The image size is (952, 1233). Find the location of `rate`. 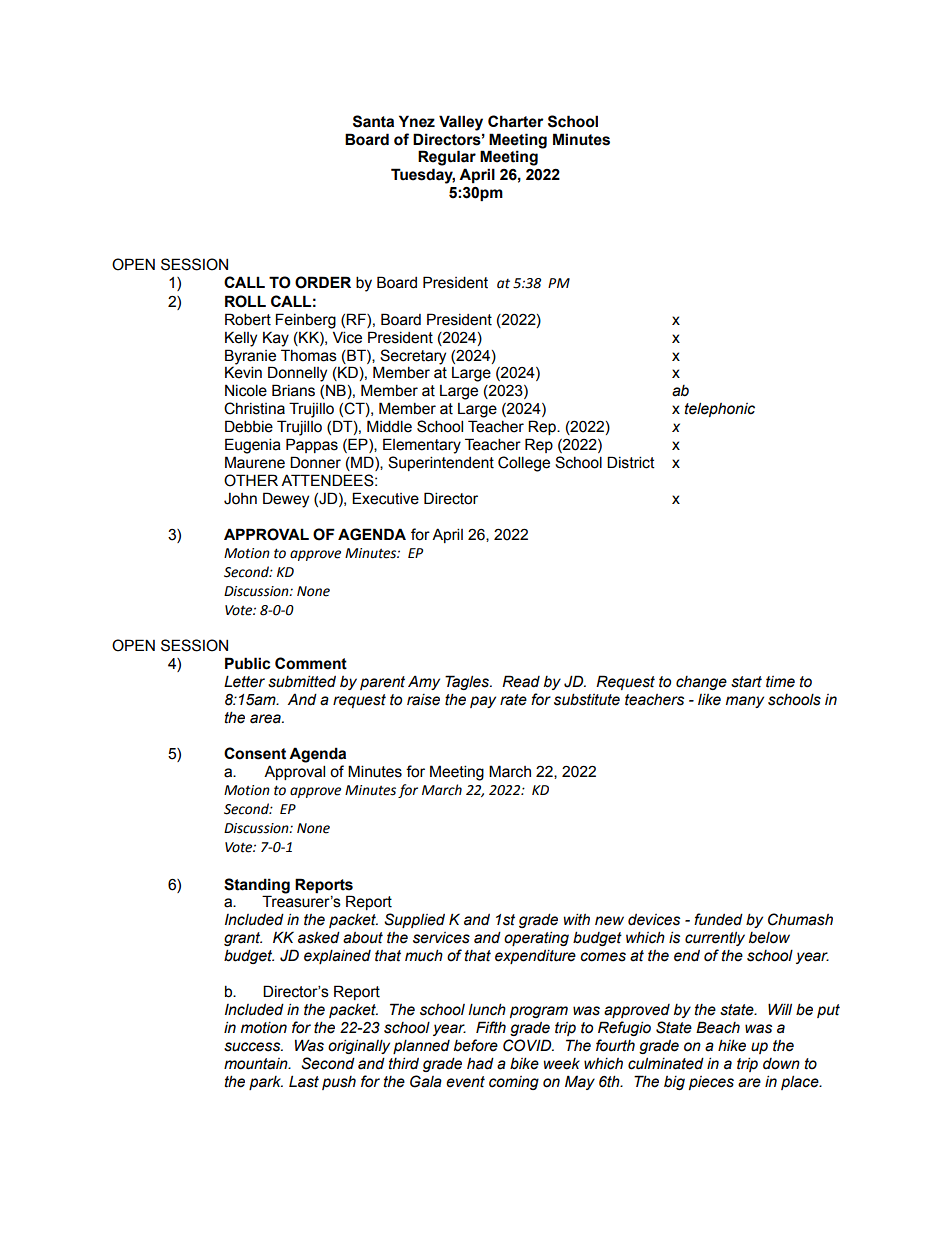

rate is located at coordinates (513, 700).
